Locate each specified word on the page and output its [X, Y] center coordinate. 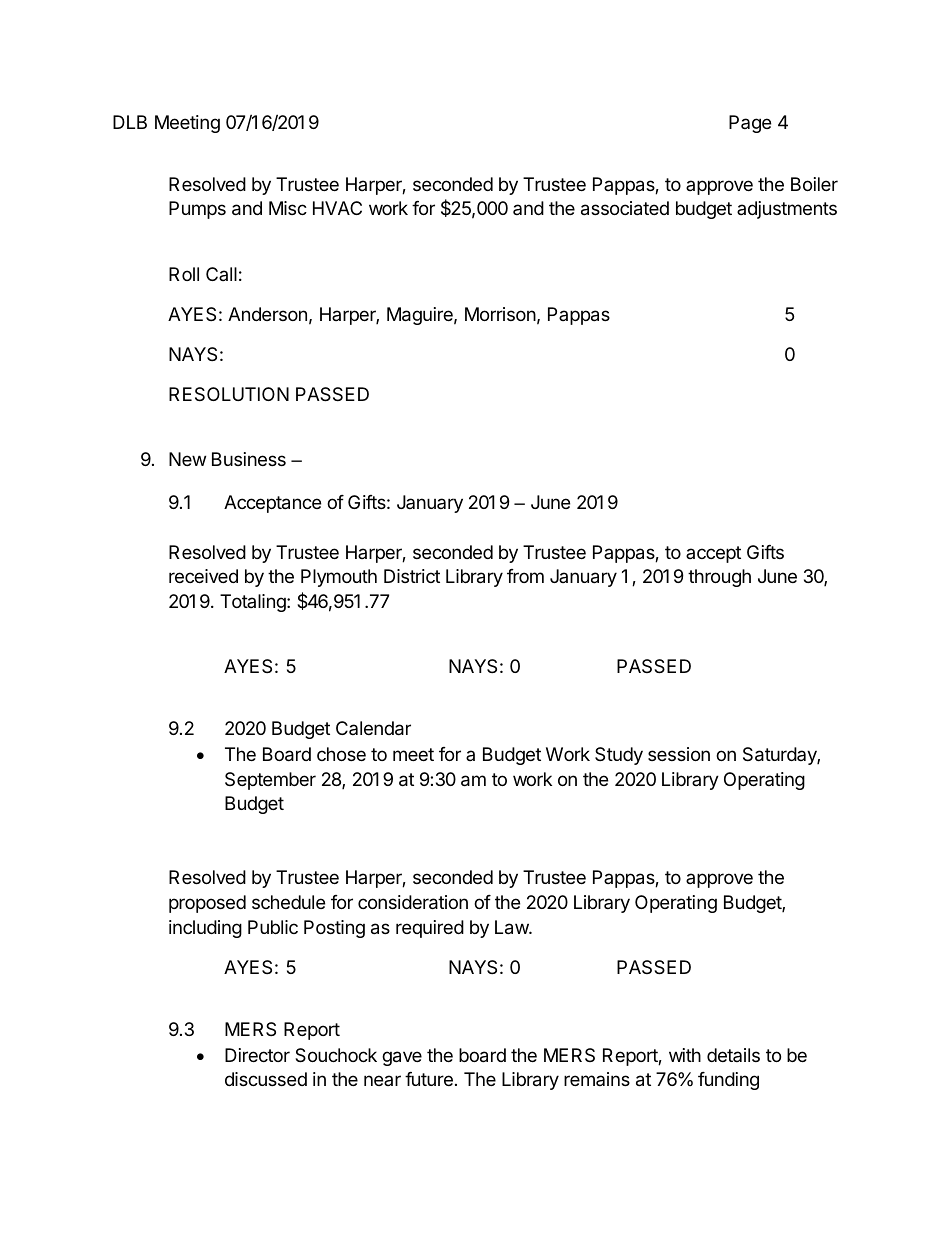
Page [750, 124]
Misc [288, 208]
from [525, 576]
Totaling [254, 603]
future [429, 1079]
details [733, 1055]
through [719, 578]
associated [625, 208]
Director [257, 1055]
